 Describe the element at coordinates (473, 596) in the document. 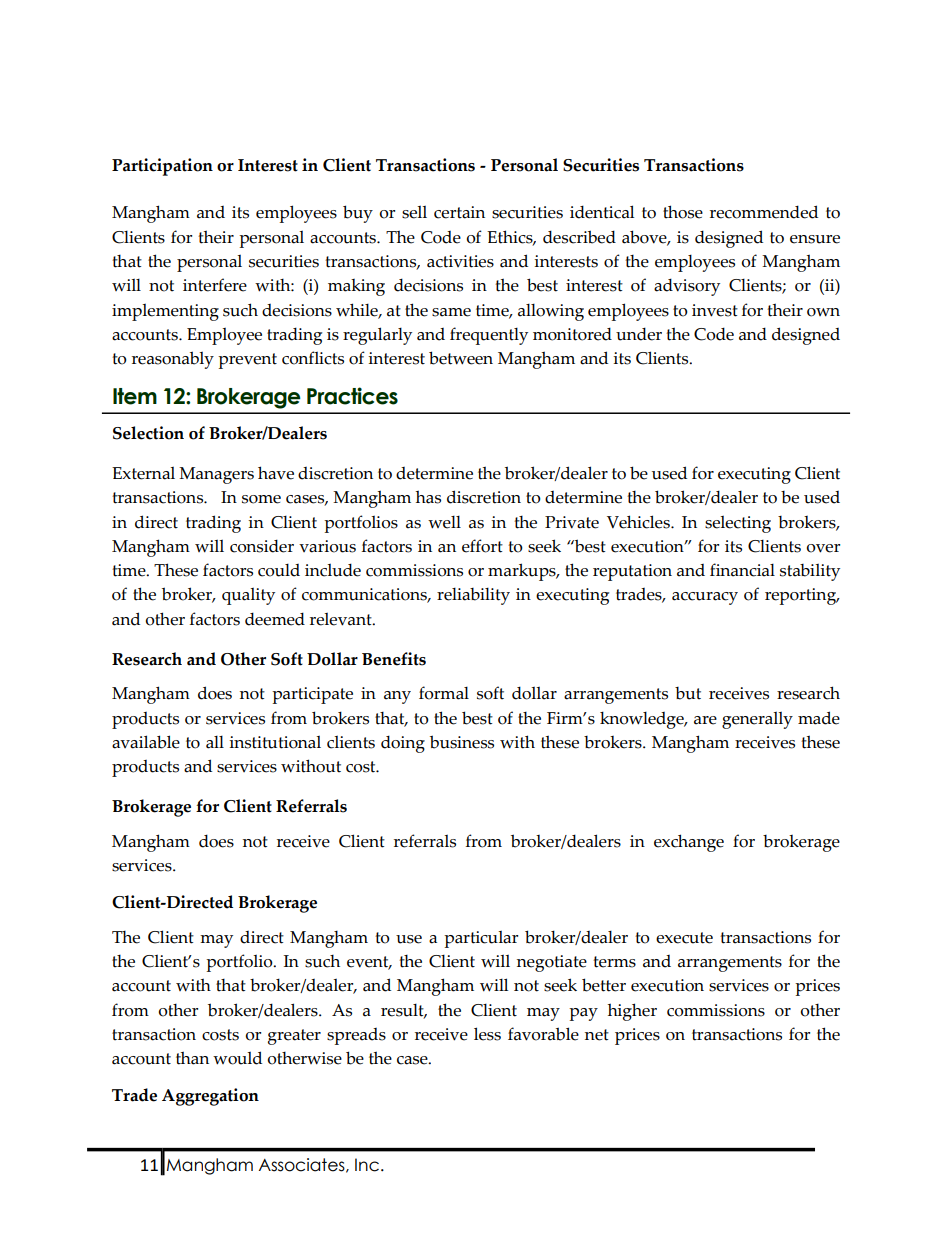

I see `reliability` at that location.
